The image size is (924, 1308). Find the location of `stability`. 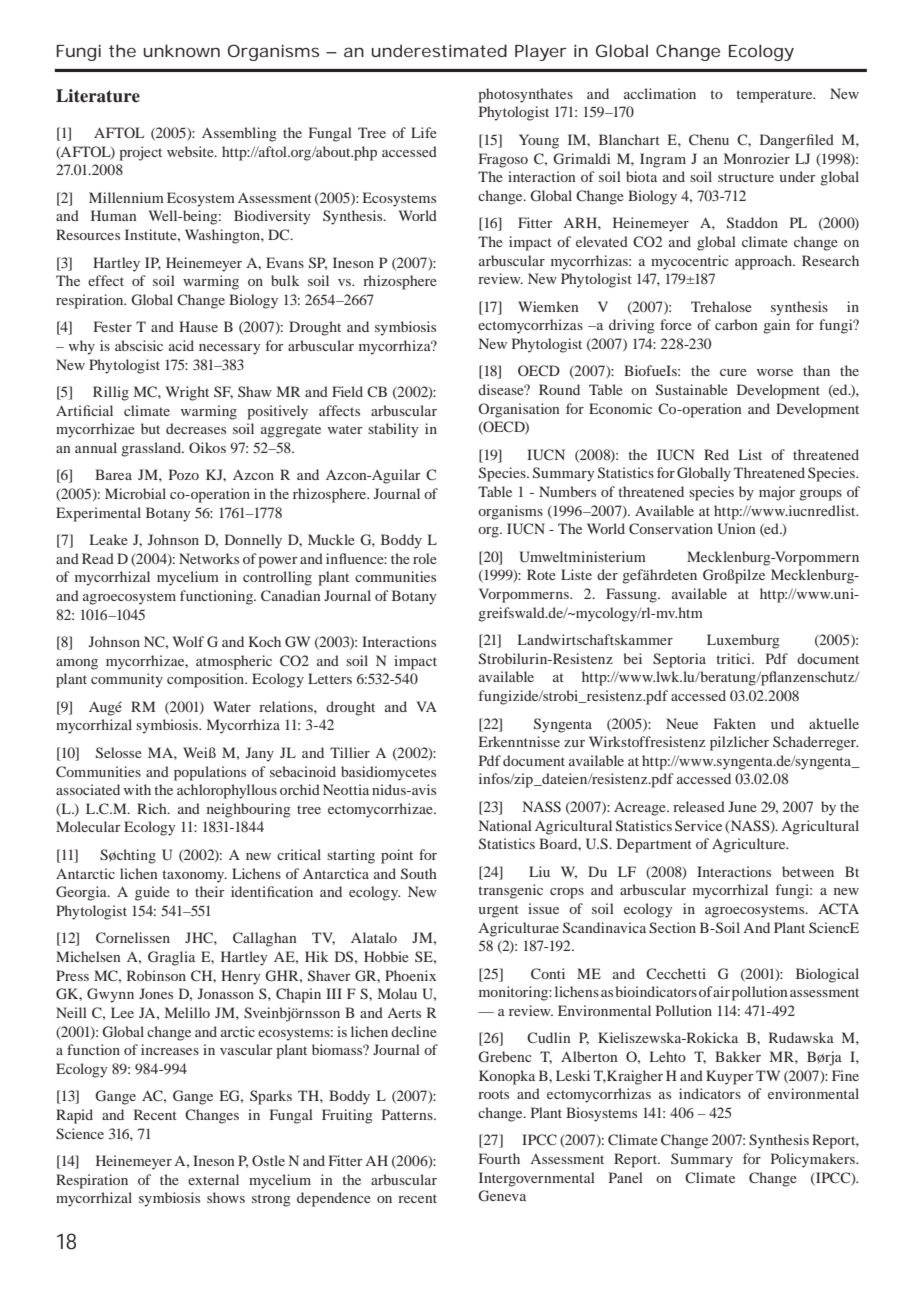

stability is located at coordinates (393, 430).
